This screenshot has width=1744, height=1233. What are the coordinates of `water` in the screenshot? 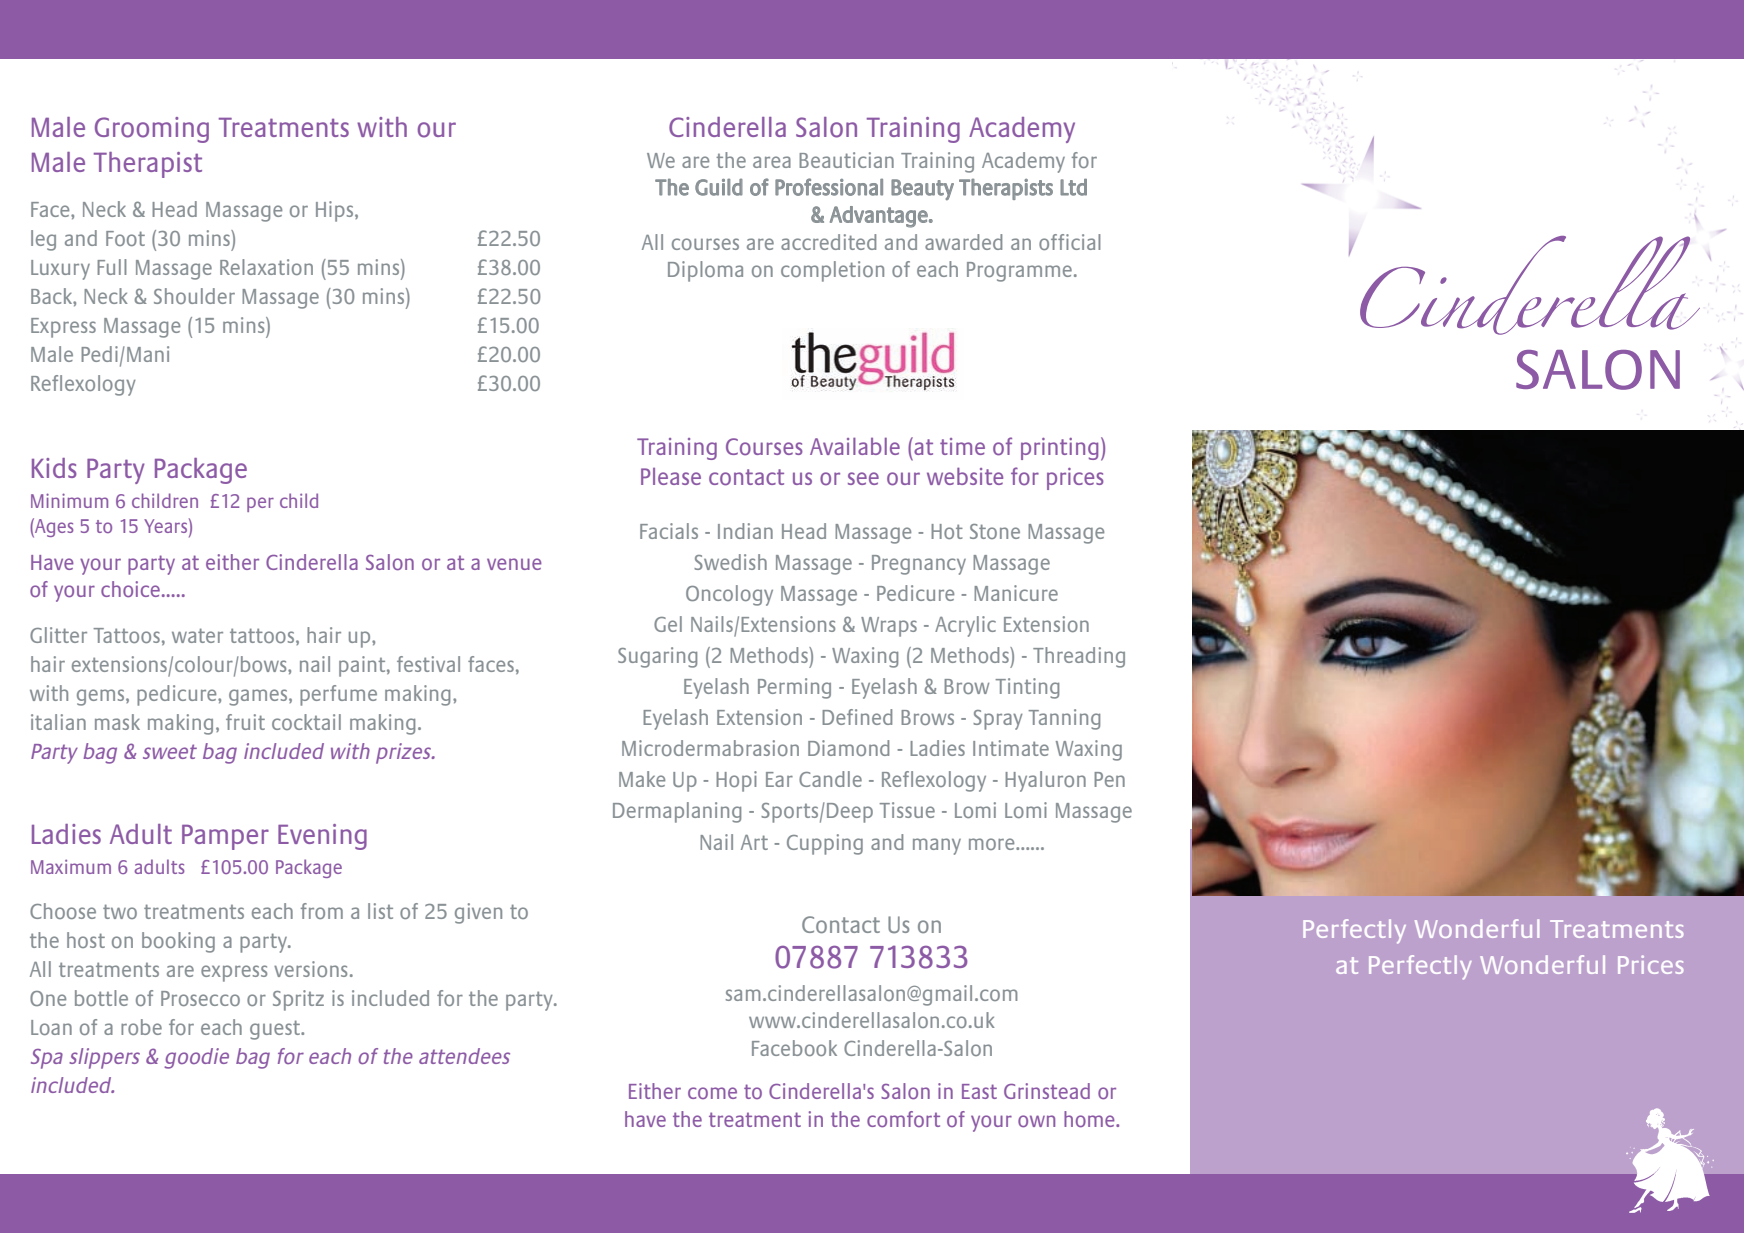 It's located at (197, 635).
